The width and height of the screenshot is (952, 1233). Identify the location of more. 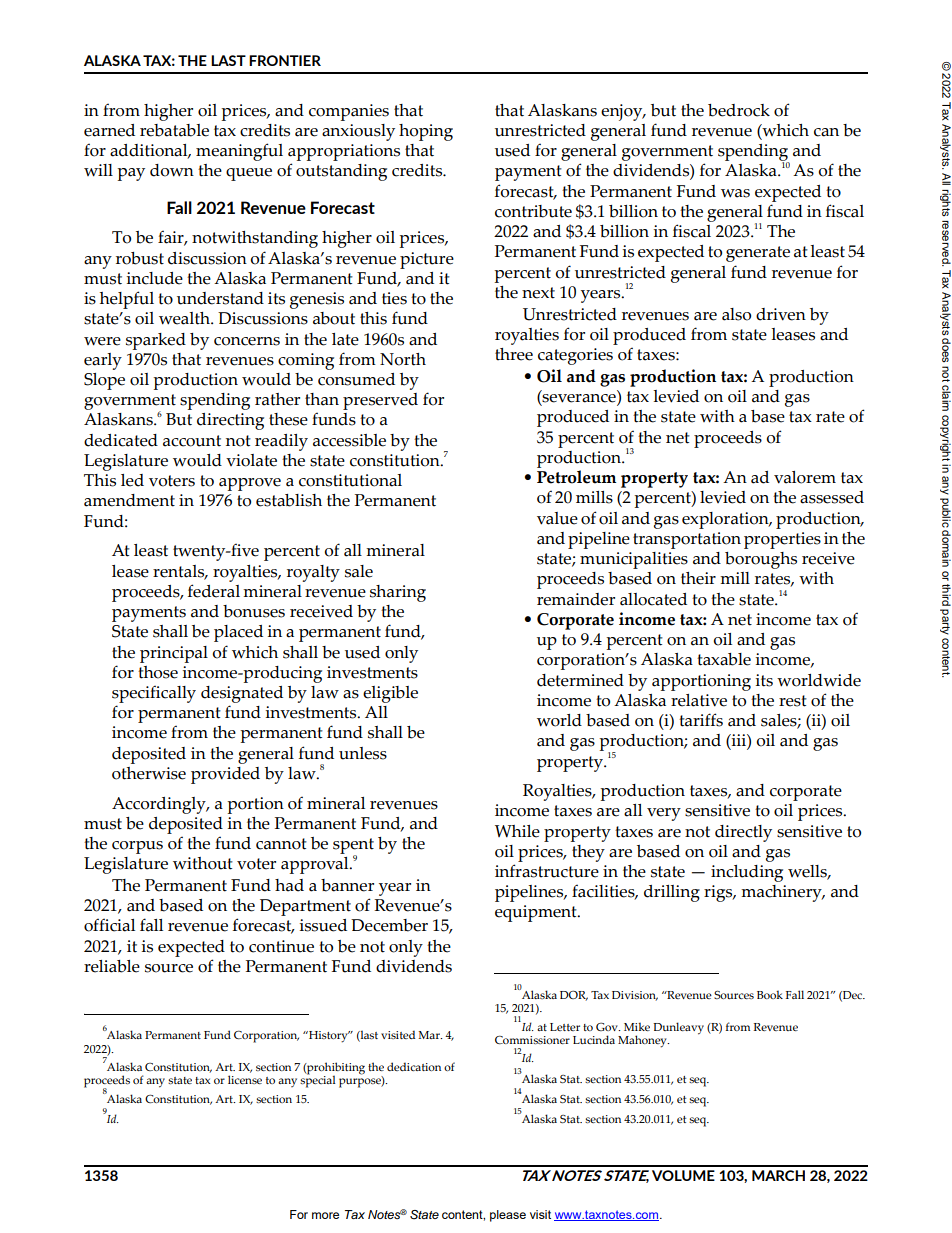
(325, 1215).
